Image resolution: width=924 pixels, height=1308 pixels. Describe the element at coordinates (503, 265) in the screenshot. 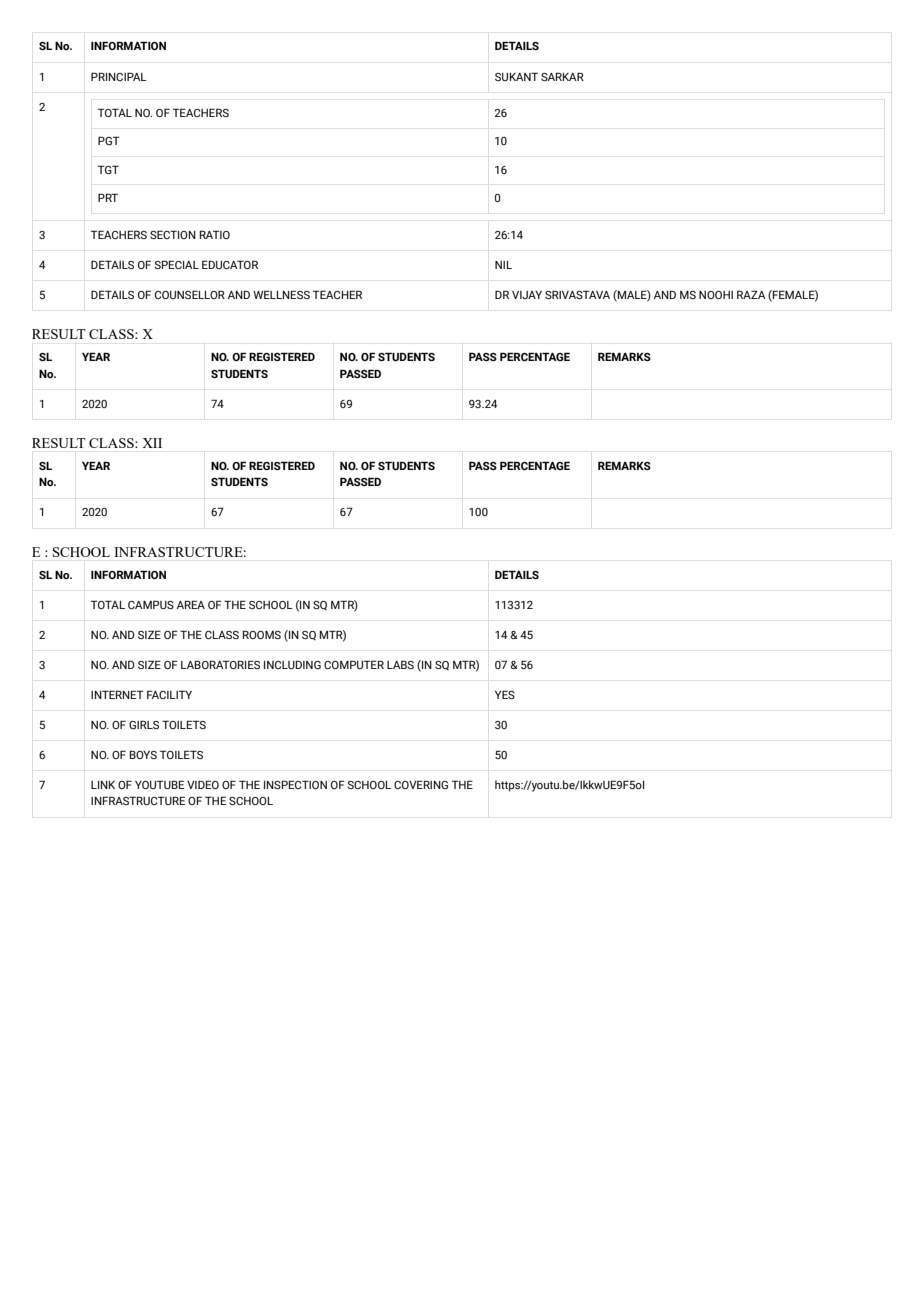

I see `NIL` at that location.
